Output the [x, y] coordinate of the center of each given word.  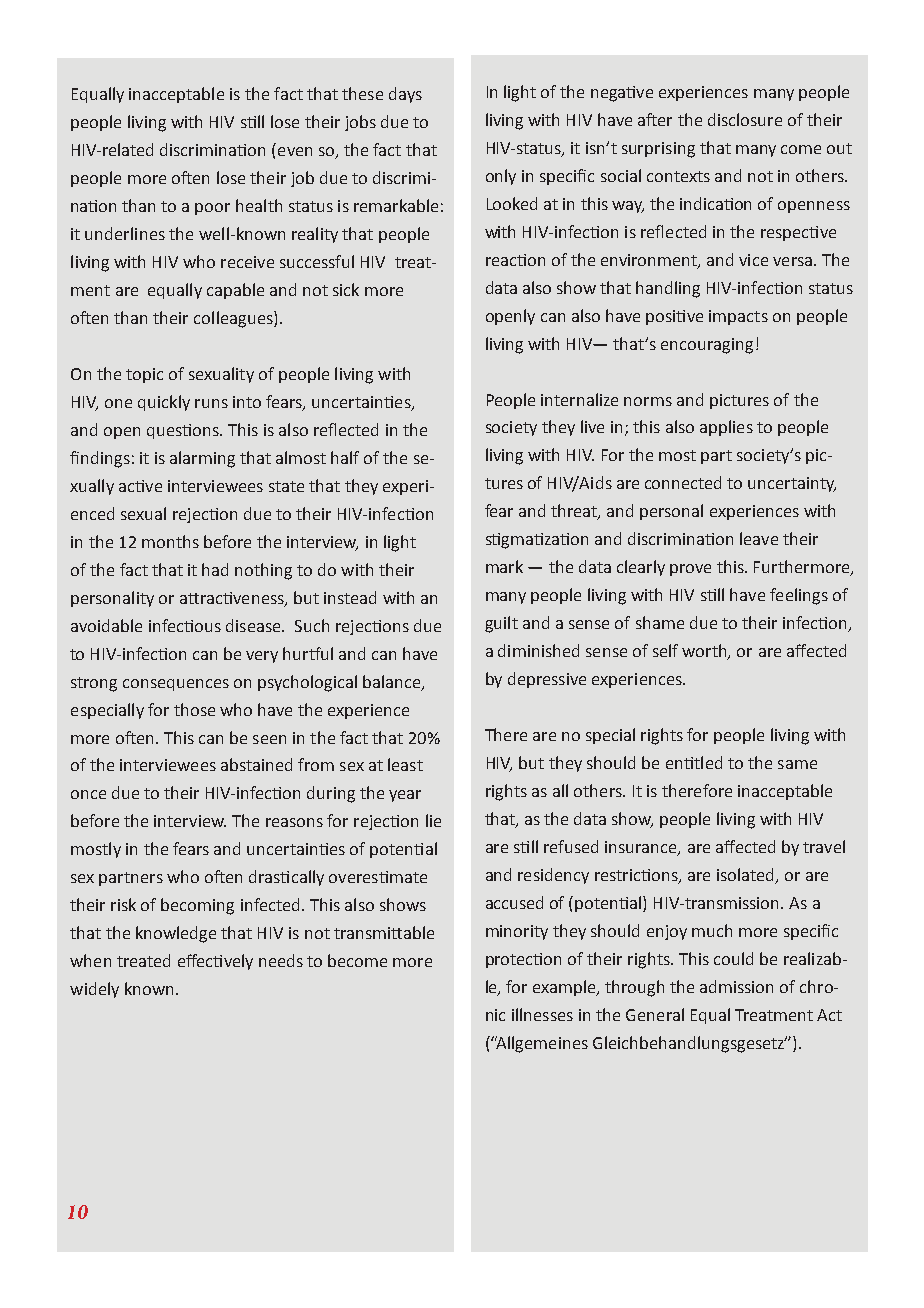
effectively [215, 962]
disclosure [745, 119]
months [170, 541]
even [295, 151]
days [405, 95]
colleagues [234, 319]
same [797, 764]
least [405, 764]
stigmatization [537, 541]
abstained [256, 764]
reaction [515, 260]
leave [759, 538]
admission [736, 986]
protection [523, 960]
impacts [738, 317]
